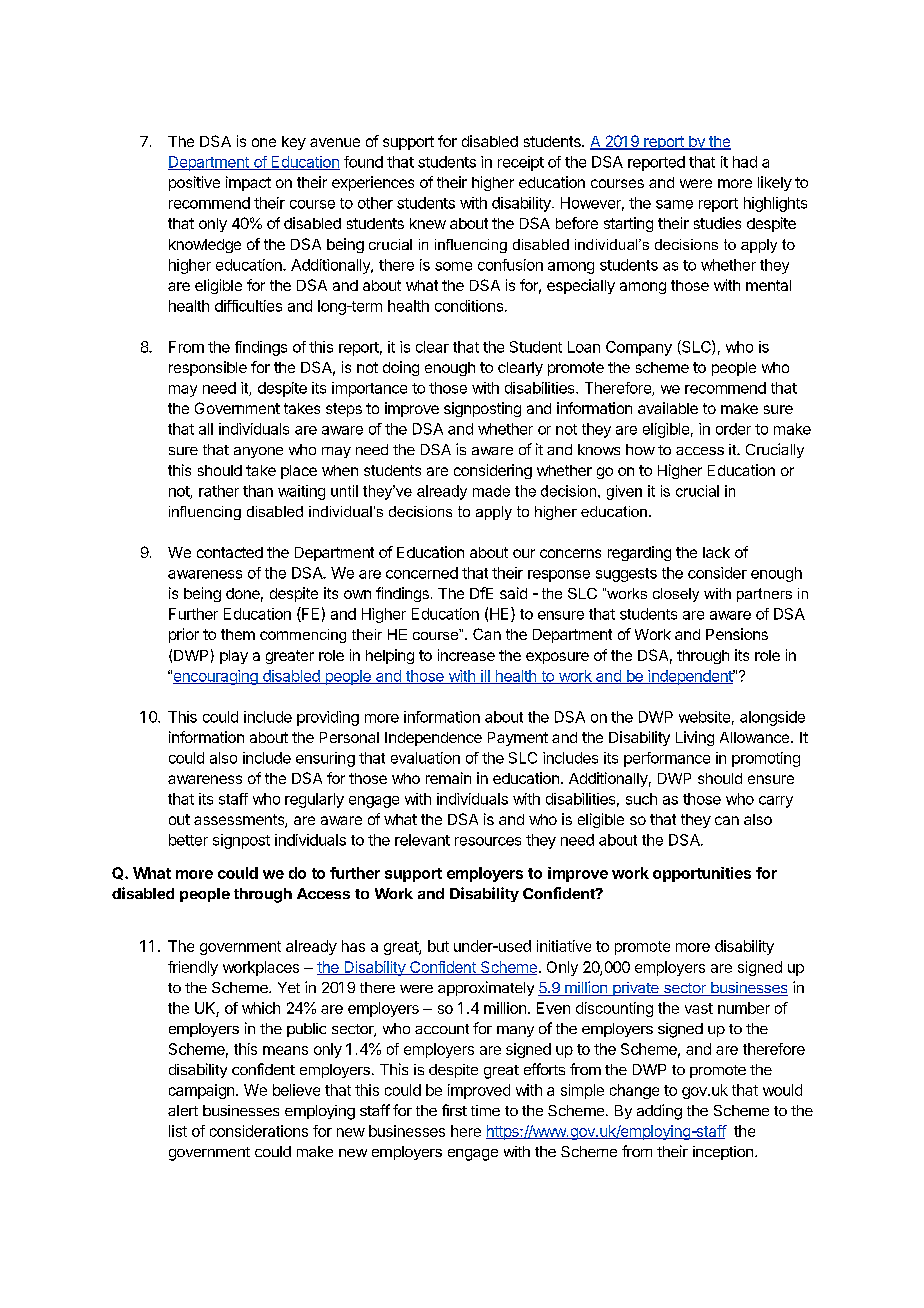 The image size is (924, 1308). Describe the element at coordinates (248, 183) in the screenshot. I see `impact` at that location.
